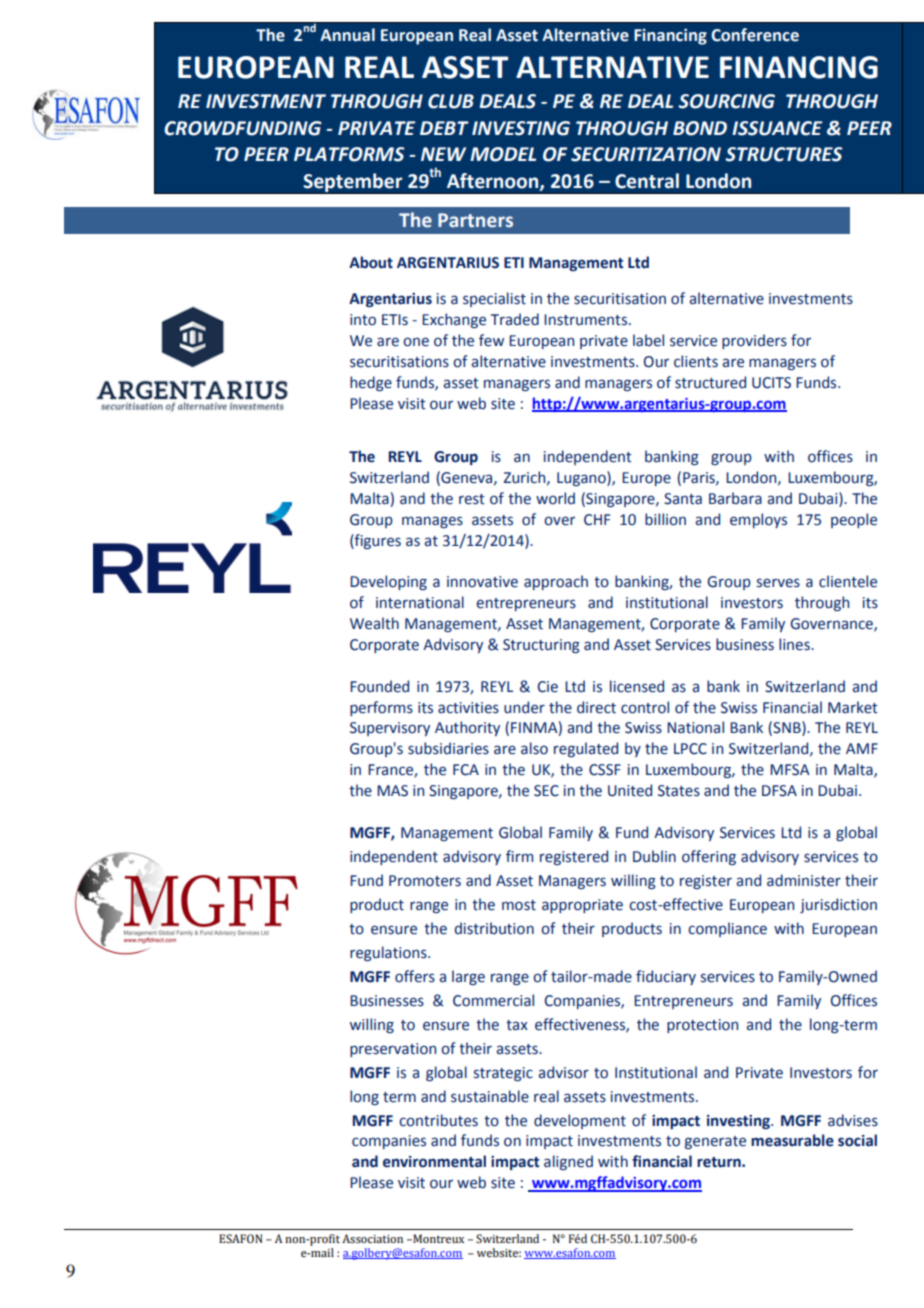  Describe the element at coordinates (556, 582) in the screenshot. I see `approach` at that location.
